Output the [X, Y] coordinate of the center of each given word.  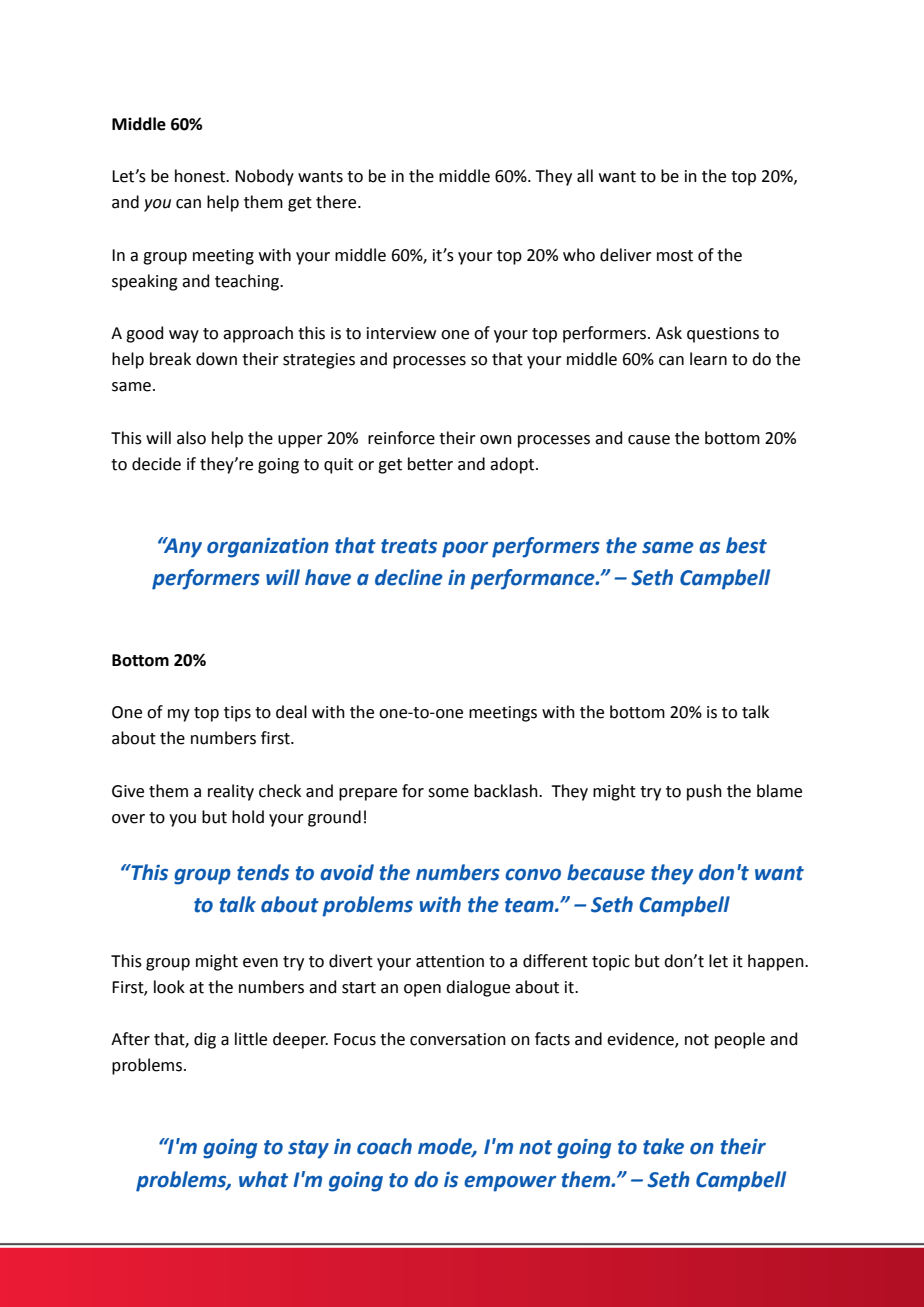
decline [409, 577]
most [675, 256]
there [337, 202]
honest [201, 176]
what [263, 1179]
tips [237, 714]
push [704, 792]
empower [510, 1184]
